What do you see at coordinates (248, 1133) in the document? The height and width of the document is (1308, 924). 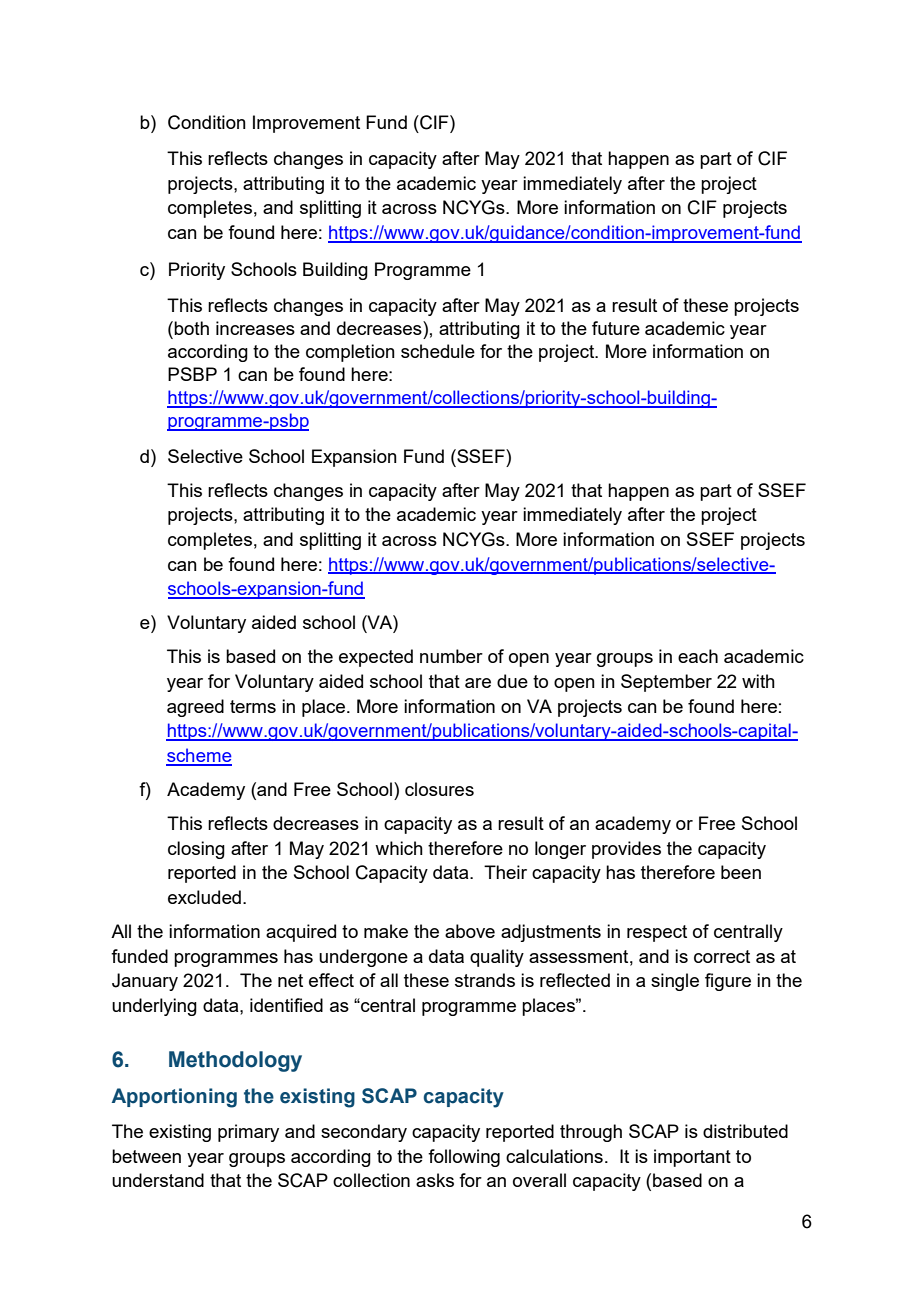 I see `primary` at bounding box center [248, 1133].
